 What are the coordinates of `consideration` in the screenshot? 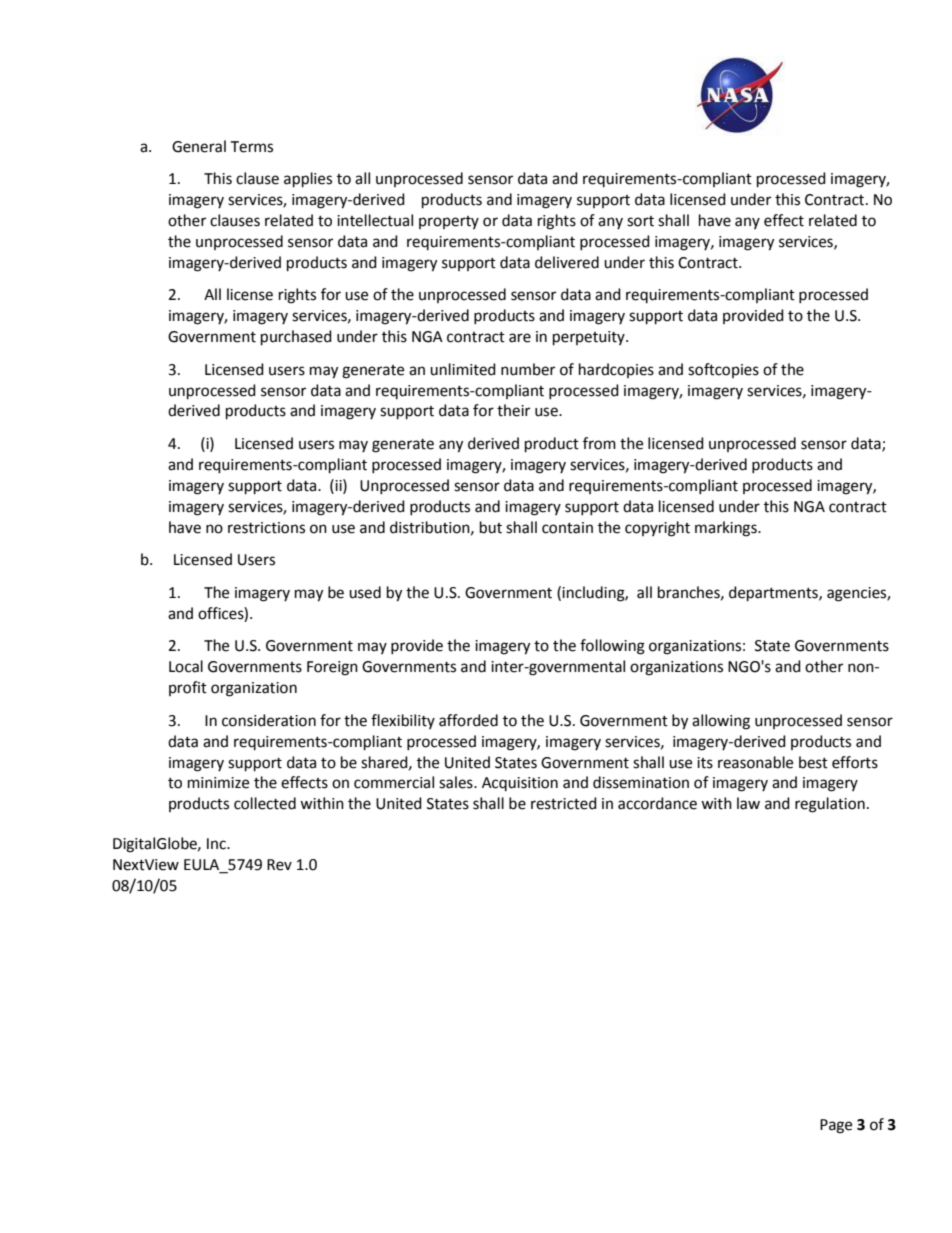 It's located at (269, 720).
